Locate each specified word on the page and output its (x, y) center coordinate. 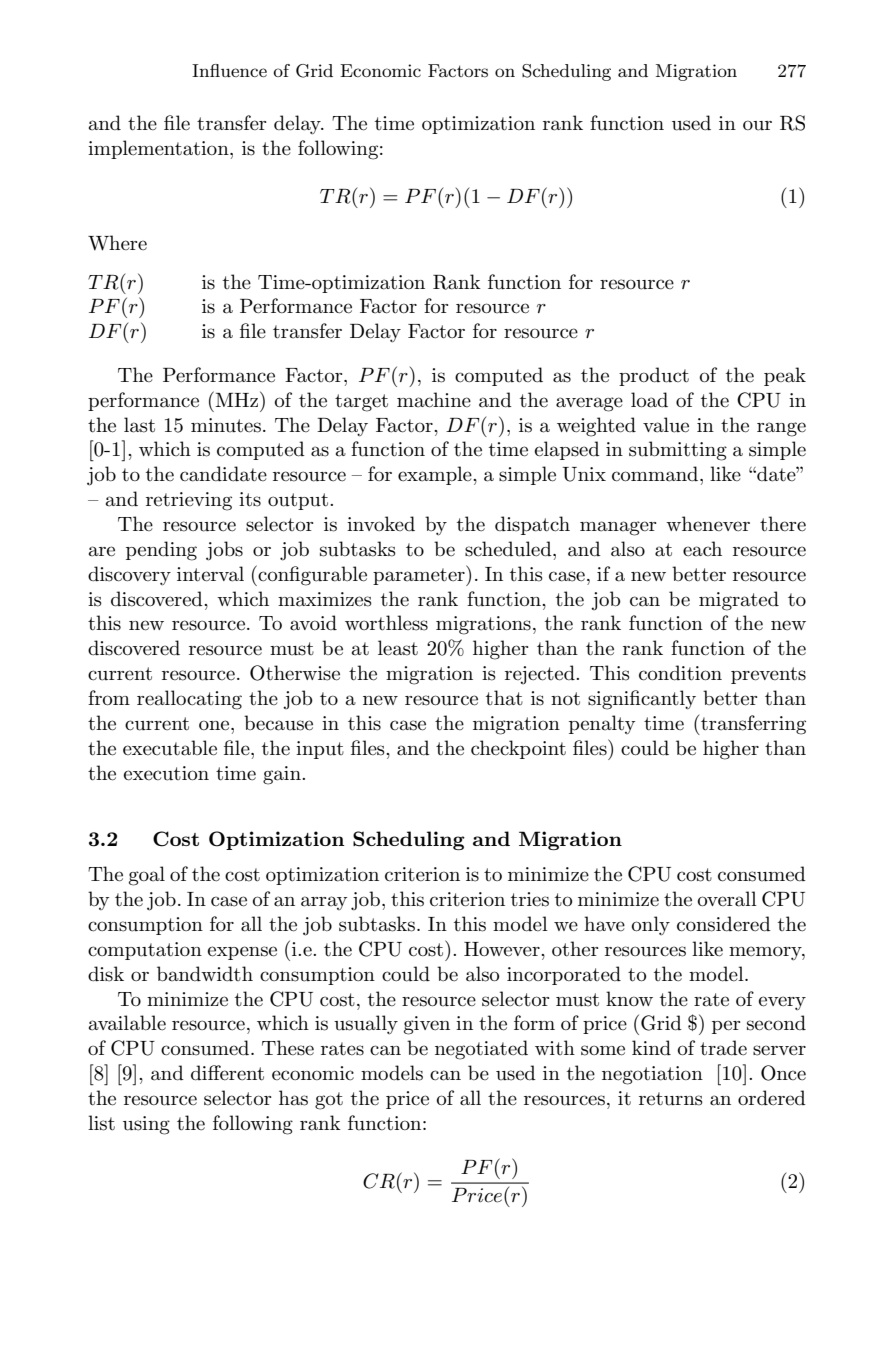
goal (147, 876)
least (398, 648)
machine (434, 400)
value (666, 425)
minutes (226, 425)
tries (530, 899)
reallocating (189, 700)
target (361, 403)
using (146, 1125)
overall (727, 899)
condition (680, 673)
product (654, 376)
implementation (159, 149)
